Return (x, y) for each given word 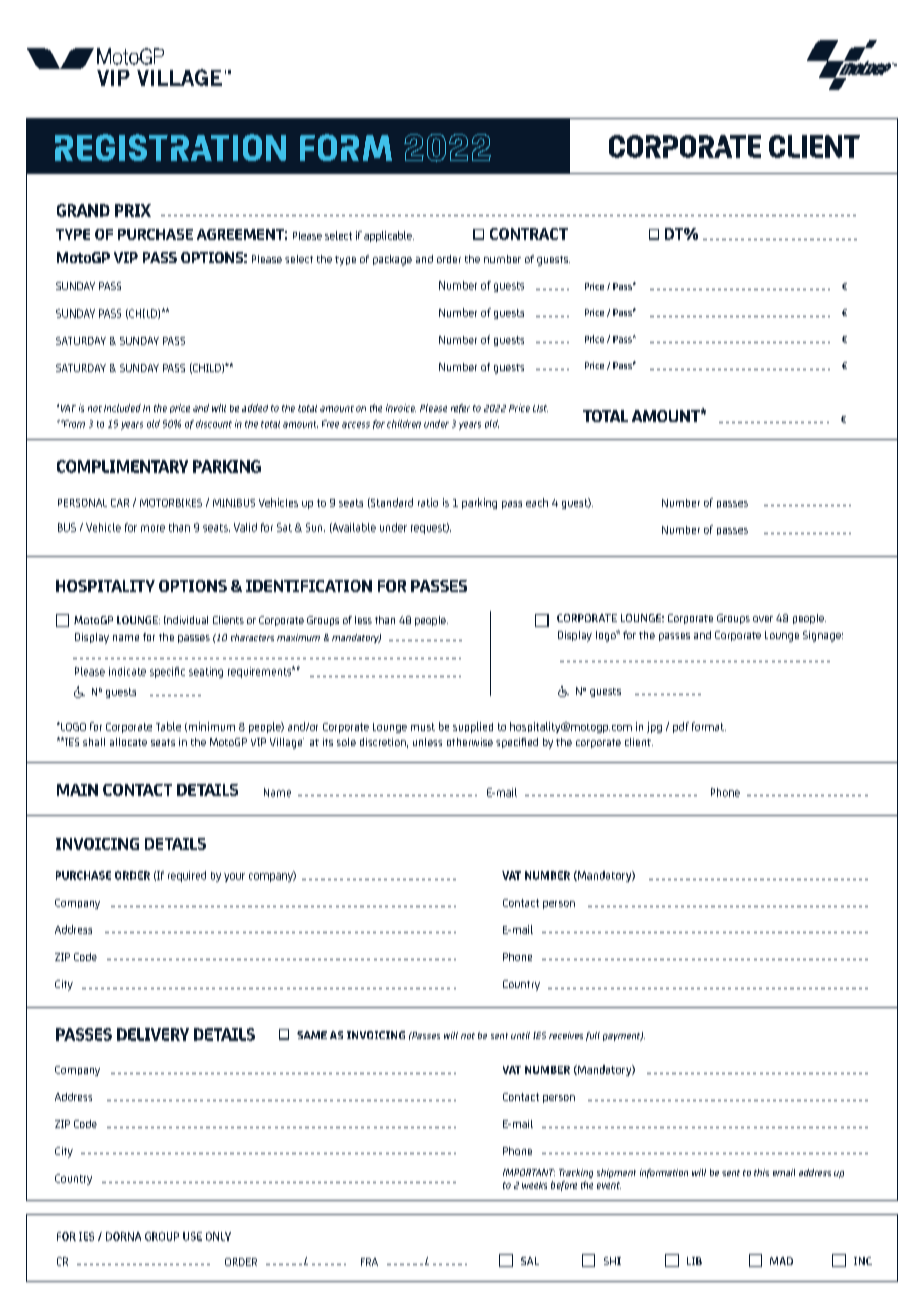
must (423, 727)
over (763, 619)
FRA (369, 1262)
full (593, 1036)
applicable (389, 236)
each (537, 502)
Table (168, 726)
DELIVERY (153, 1034)
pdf (681, 727)
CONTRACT (529, 234)
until (520, 1035)
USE (192, 1236)
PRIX (133, 210)
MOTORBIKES (171, 503)
